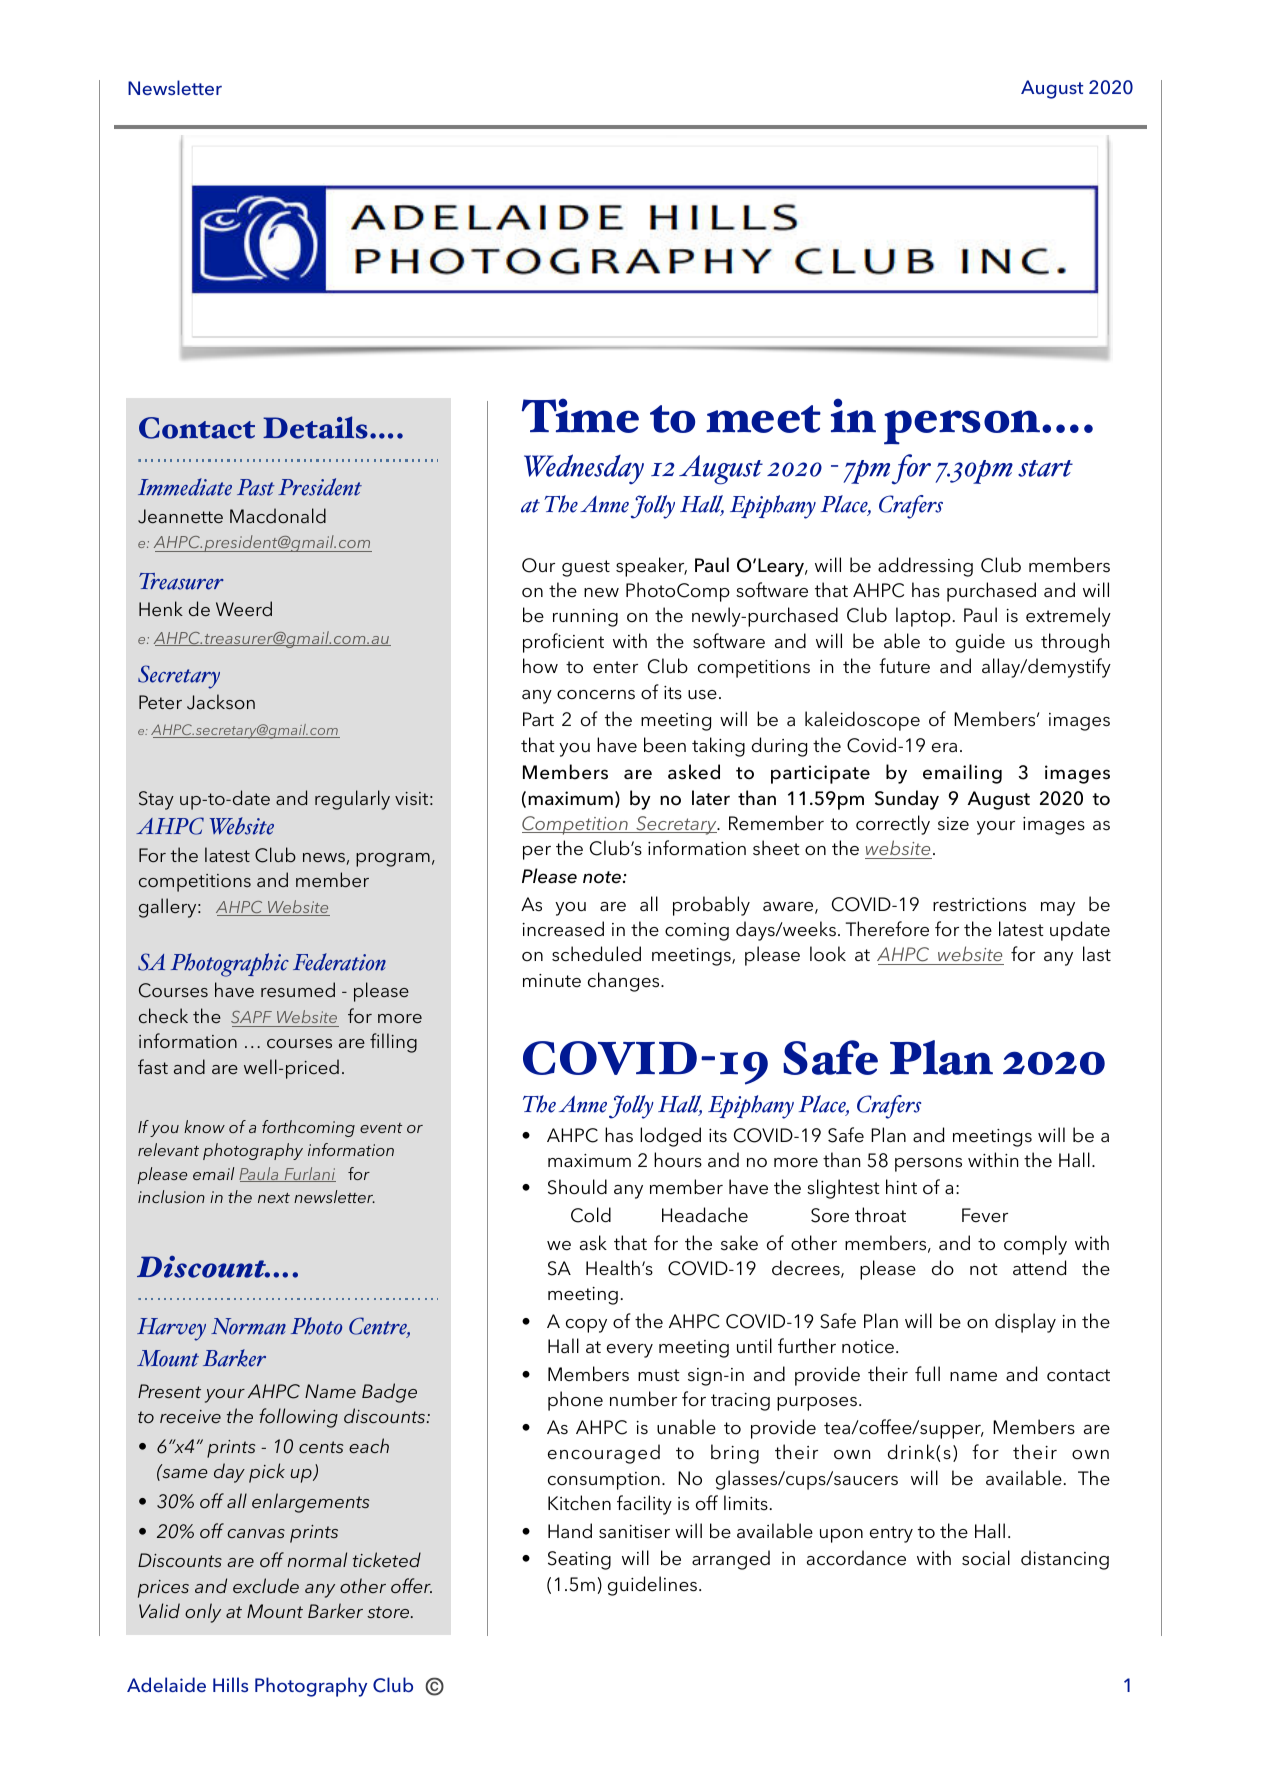 This page has height=1784, width=1261. Describe the element at coordinates (584, 469) in the page. I see `Wednesday` at that location.
